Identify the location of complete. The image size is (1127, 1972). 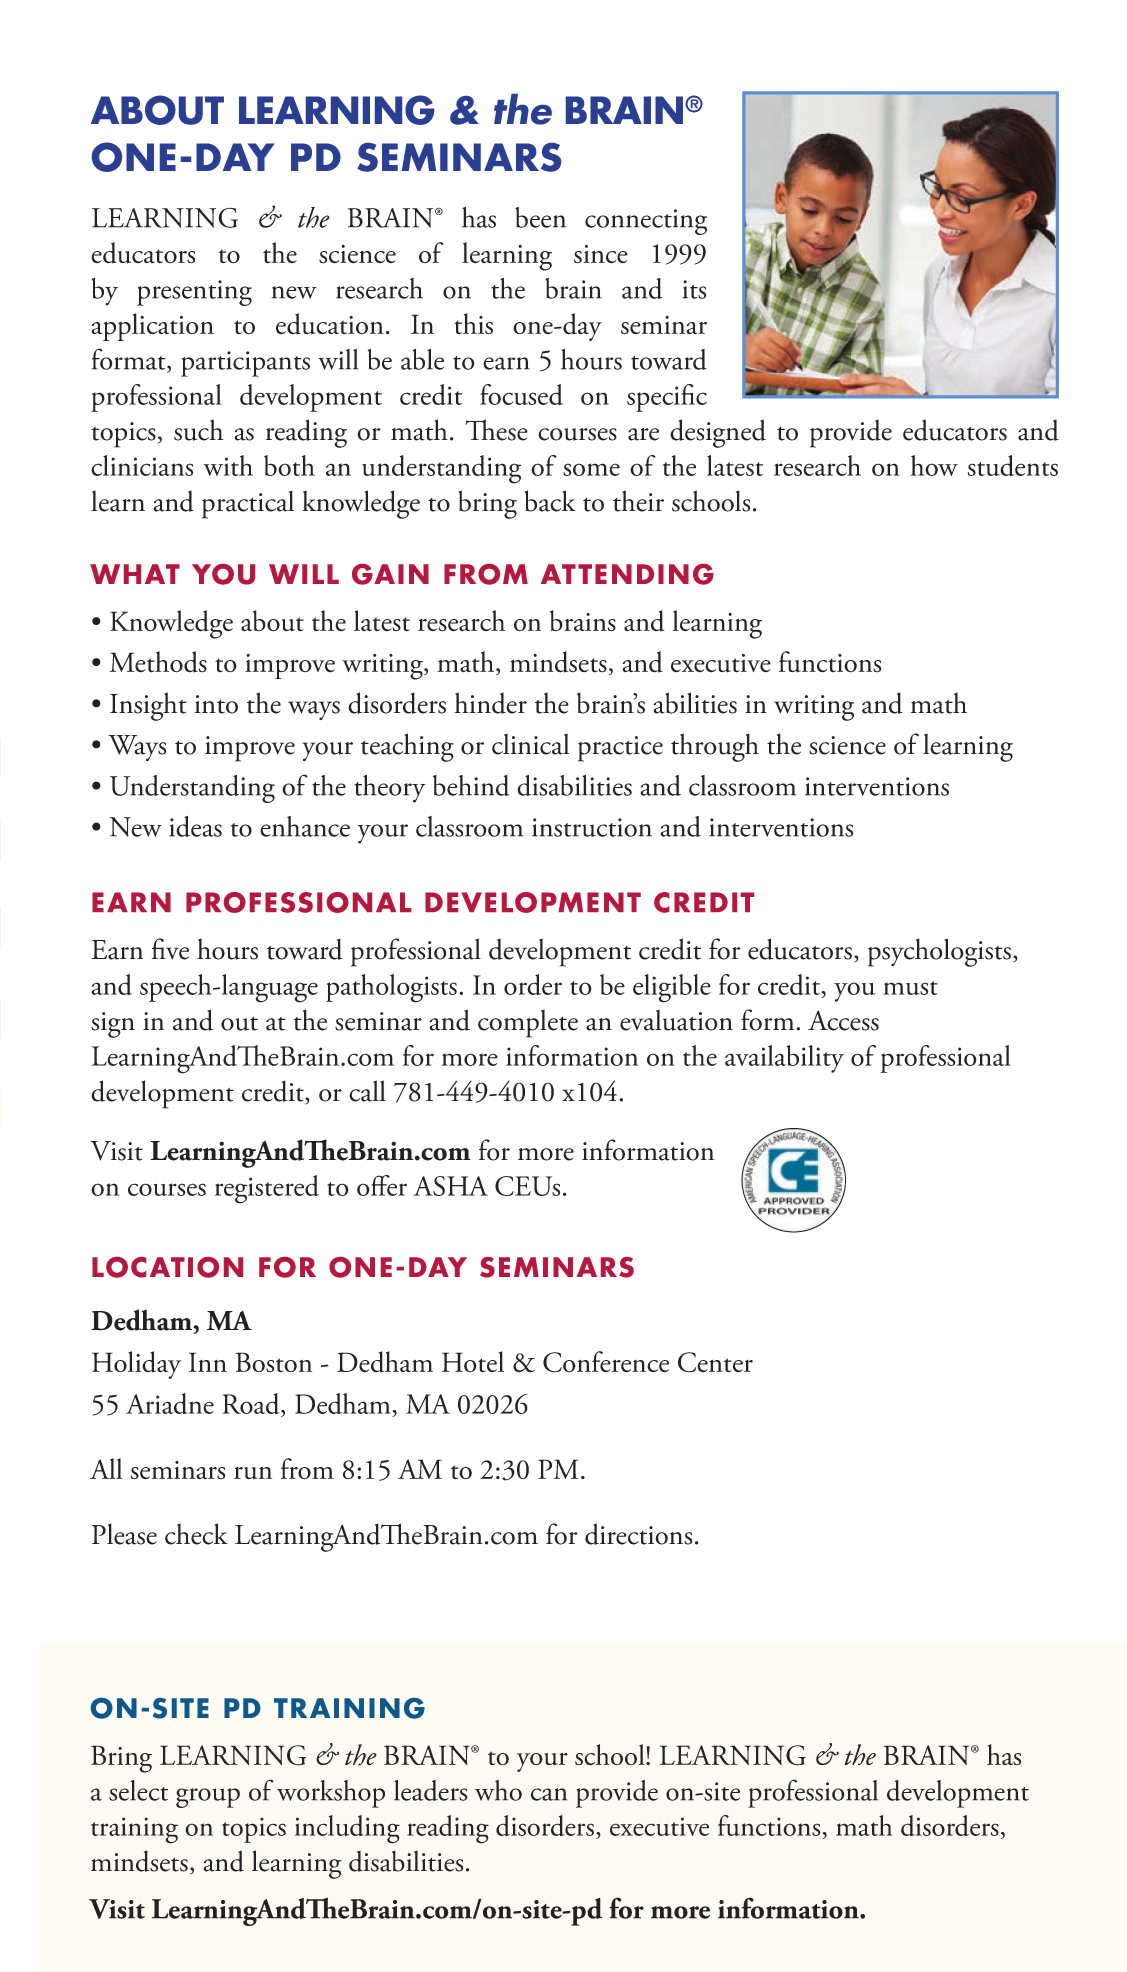
(528, 1023).
